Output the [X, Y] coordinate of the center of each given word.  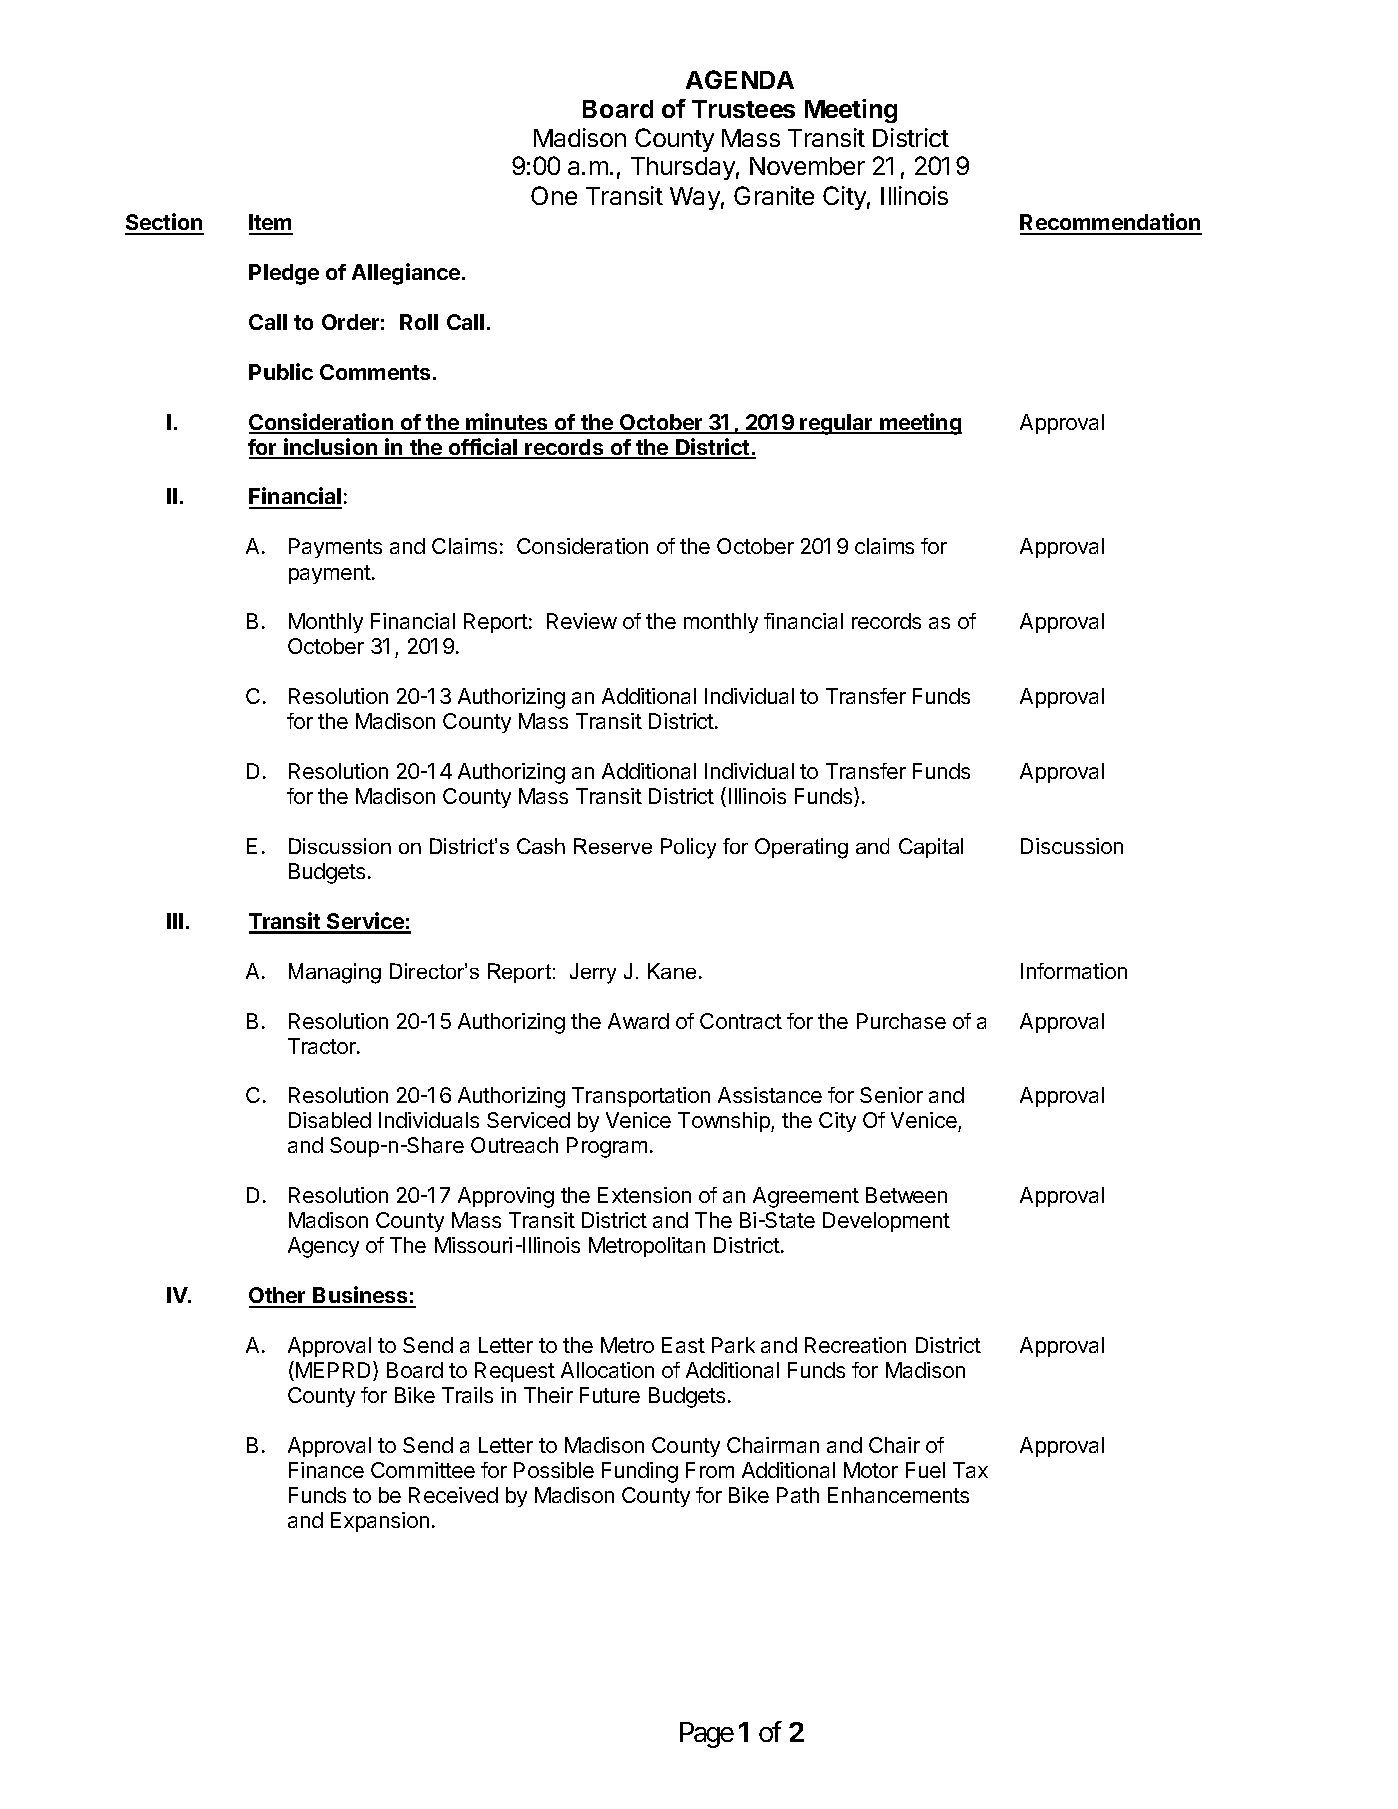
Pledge [284, 274]
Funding [640, 1472]
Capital [931, 848]
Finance [326, 1470]
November [807, 166]
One [554, 195]
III [175, 921]
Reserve [613, 846]
